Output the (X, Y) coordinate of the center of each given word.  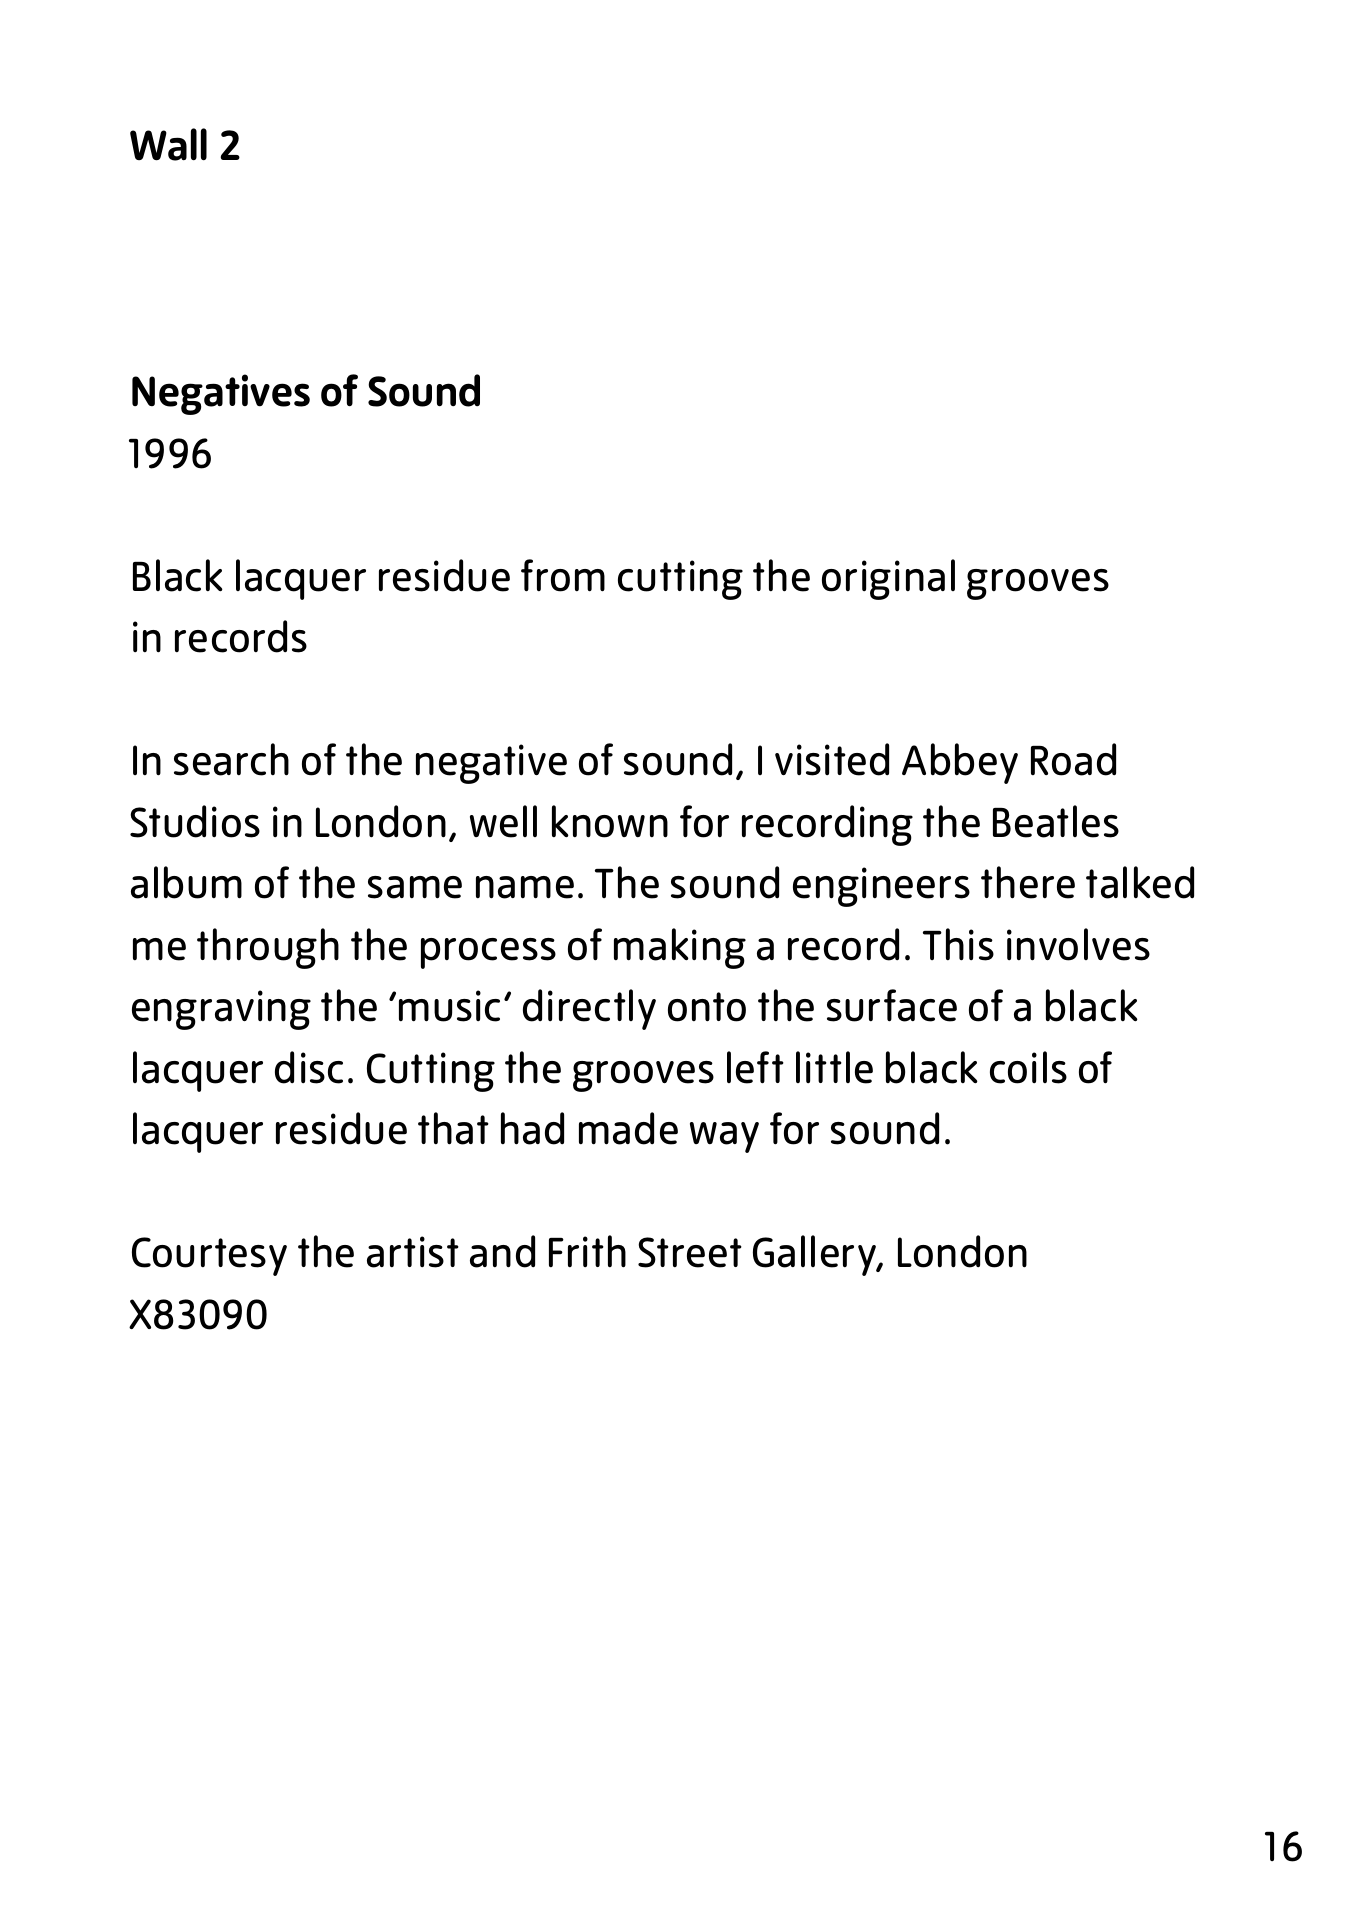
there (1028, 882)
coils (1028, 1067)
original (888, 579)
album (186, 882)
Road (1073, 759)
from (563, 575)
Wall (168, 144)
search (231, 759)
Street (690, 1252)
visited (832, 759)
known (610, 821)
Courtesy (209, 1256)
